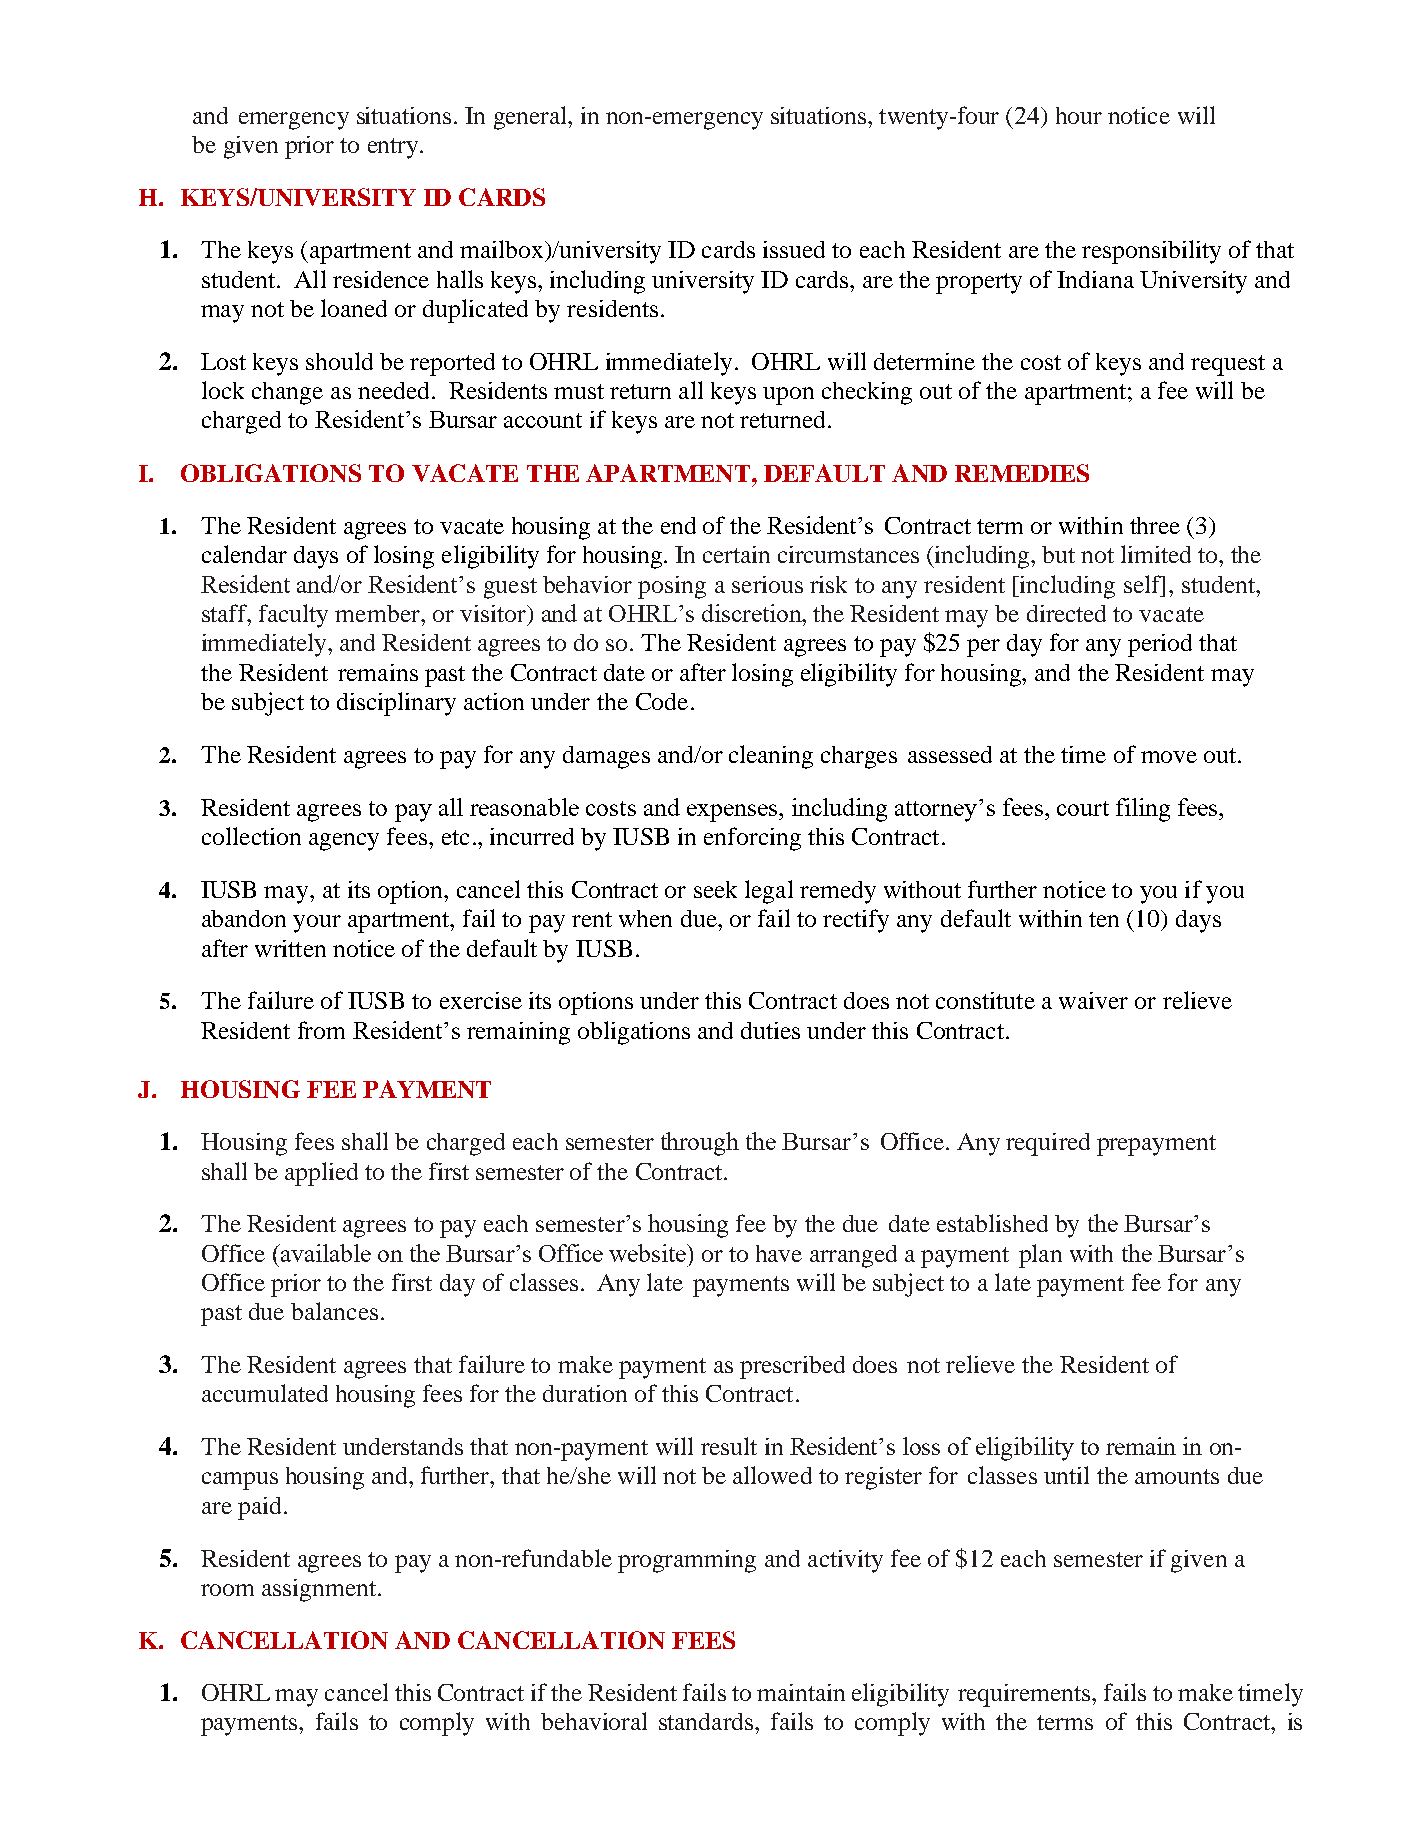 This screenshot has width=1422, height=1841. I want to click on issued, so click(794, 249).
